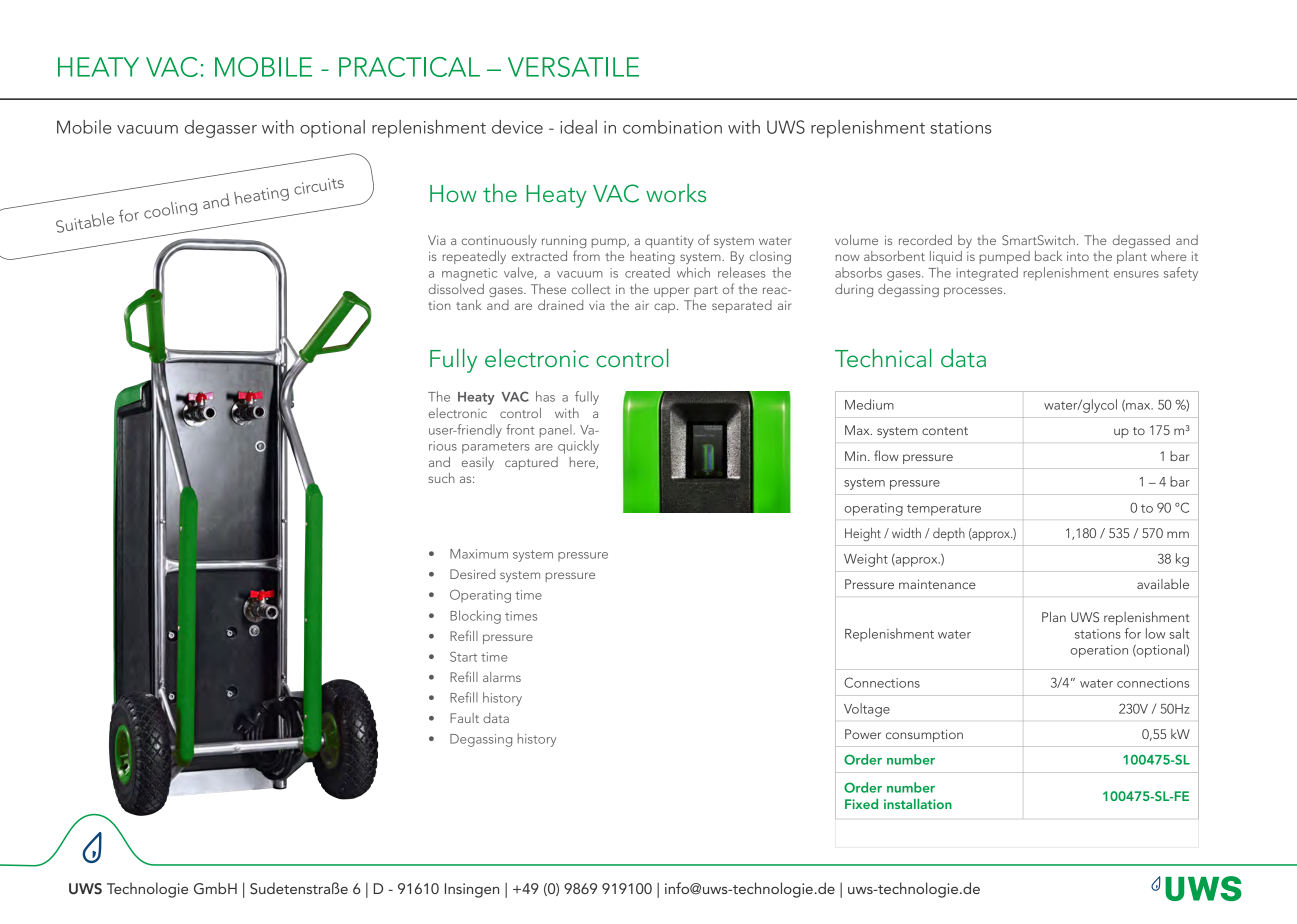  What do you see at coordinates (474, 257) in the document?
I see `repeatedly` at bounding box center [474, 257].
